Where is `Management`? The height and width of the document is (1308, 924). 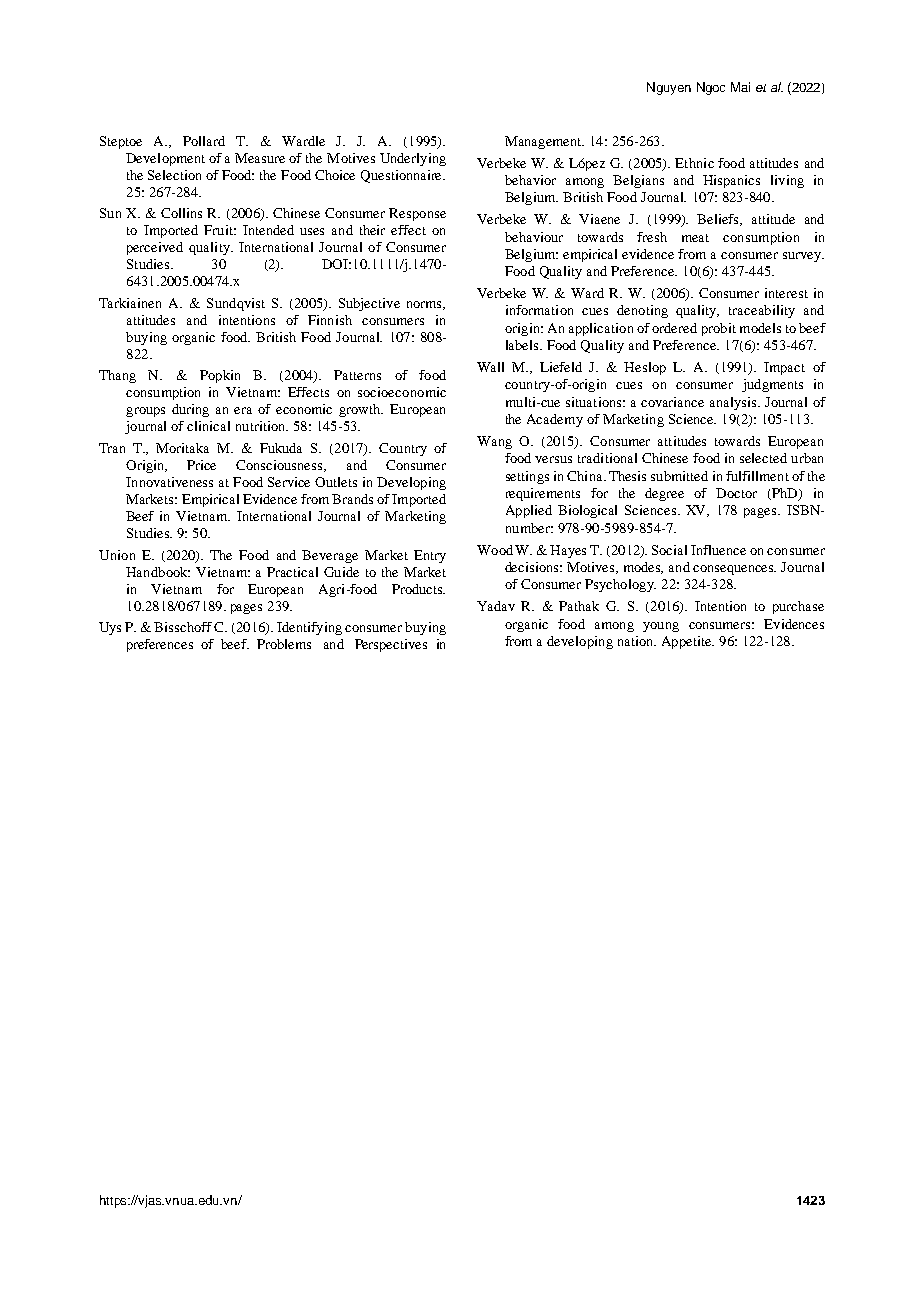 Management is located at coordinates (544, 142).
